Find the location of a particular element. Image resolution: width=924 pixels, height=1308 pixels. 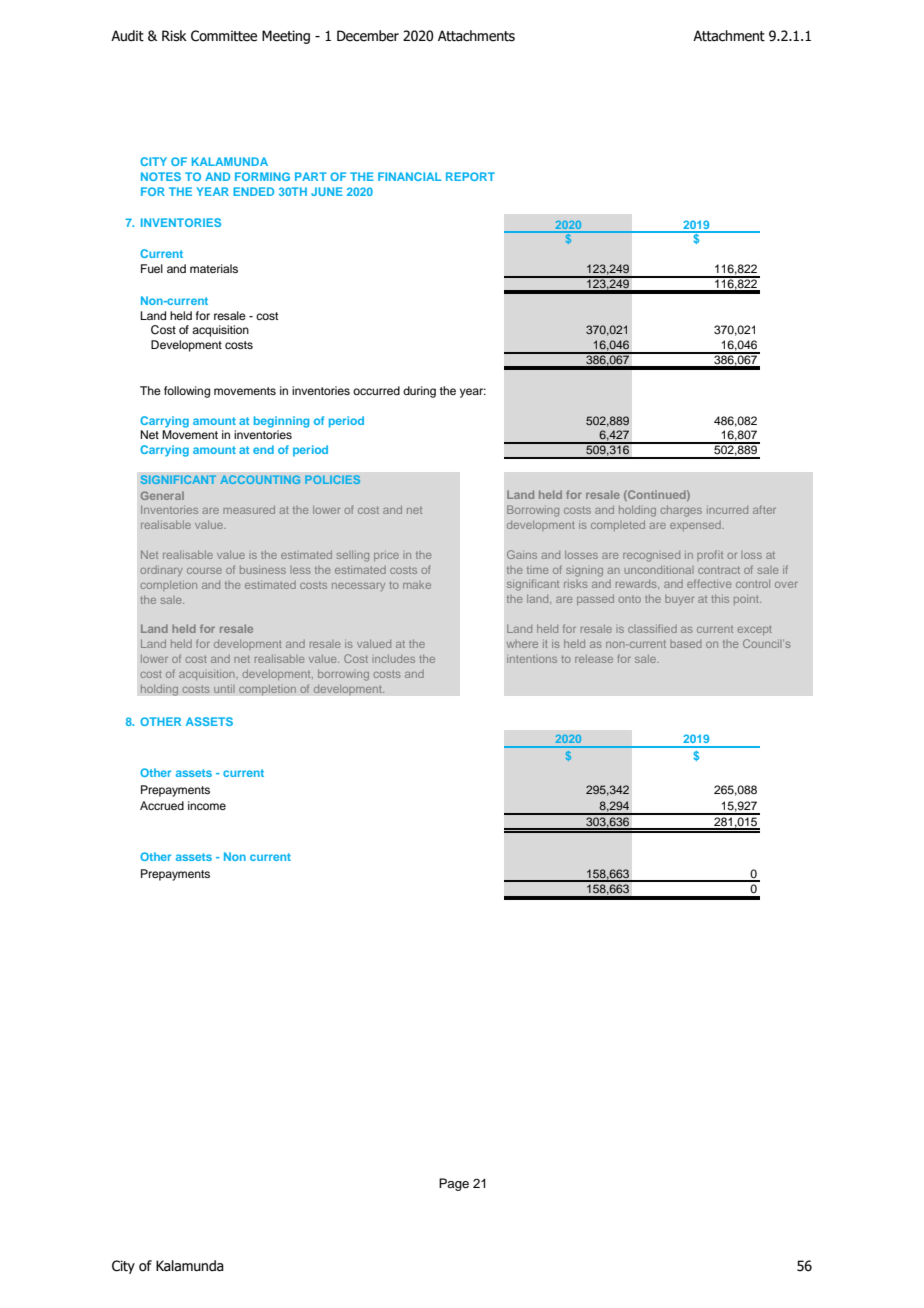

this is located at coordinates (720, 599).
